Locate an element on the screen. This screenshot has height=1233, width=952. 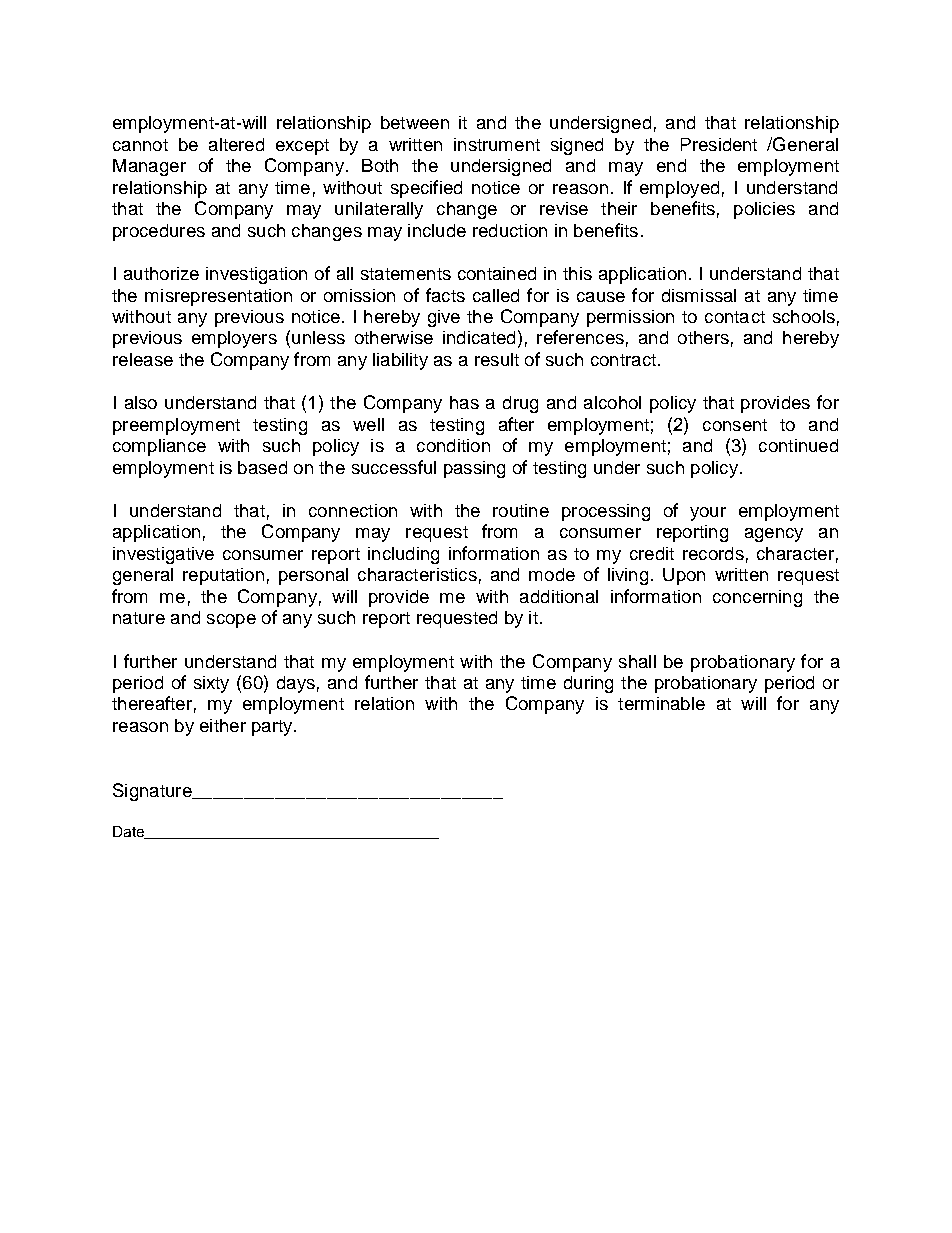
instrument is located at coordinates (497, 144).
